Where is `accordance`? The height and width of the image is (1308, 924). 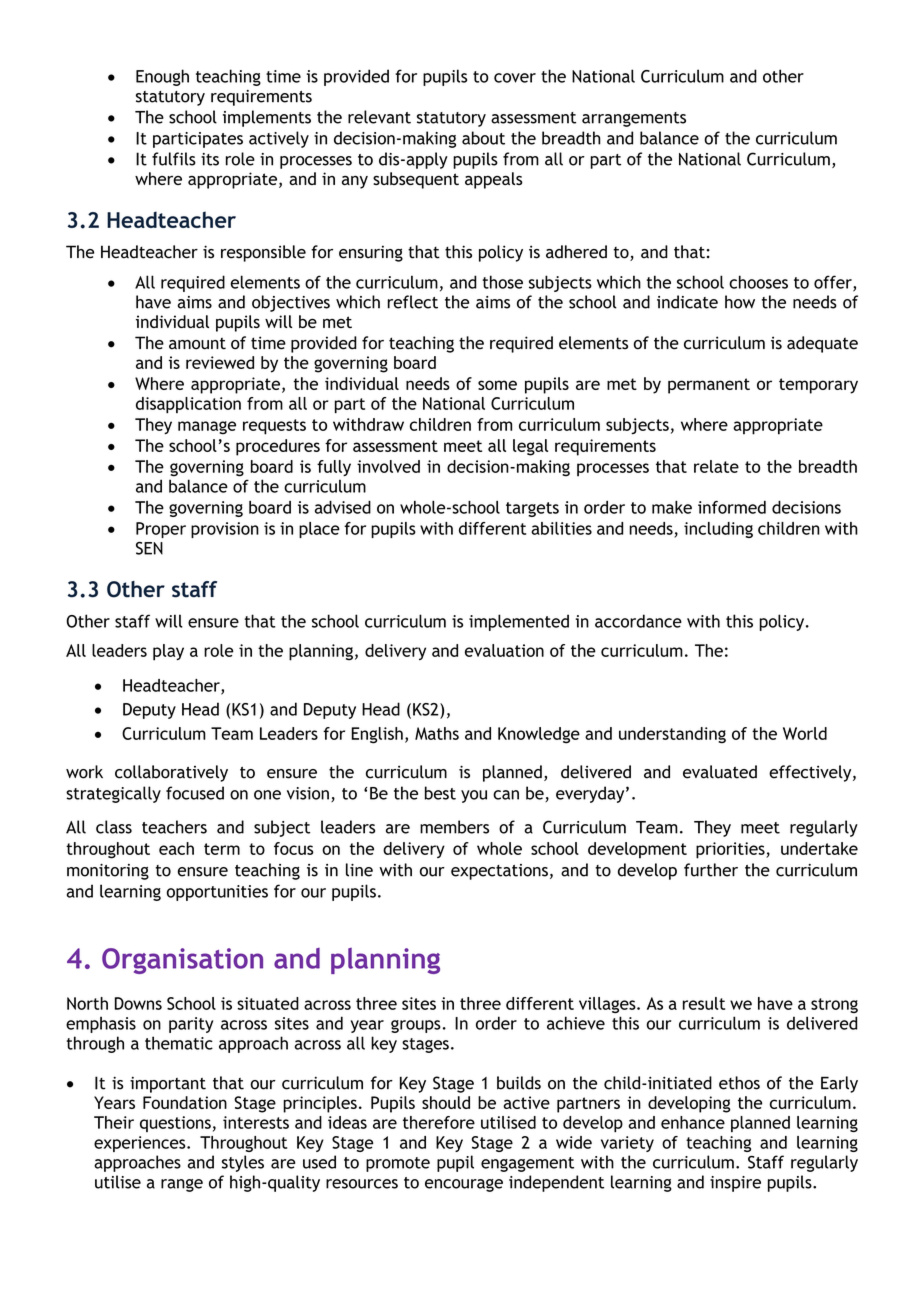 accordance is located at coordinates (638, 621).
